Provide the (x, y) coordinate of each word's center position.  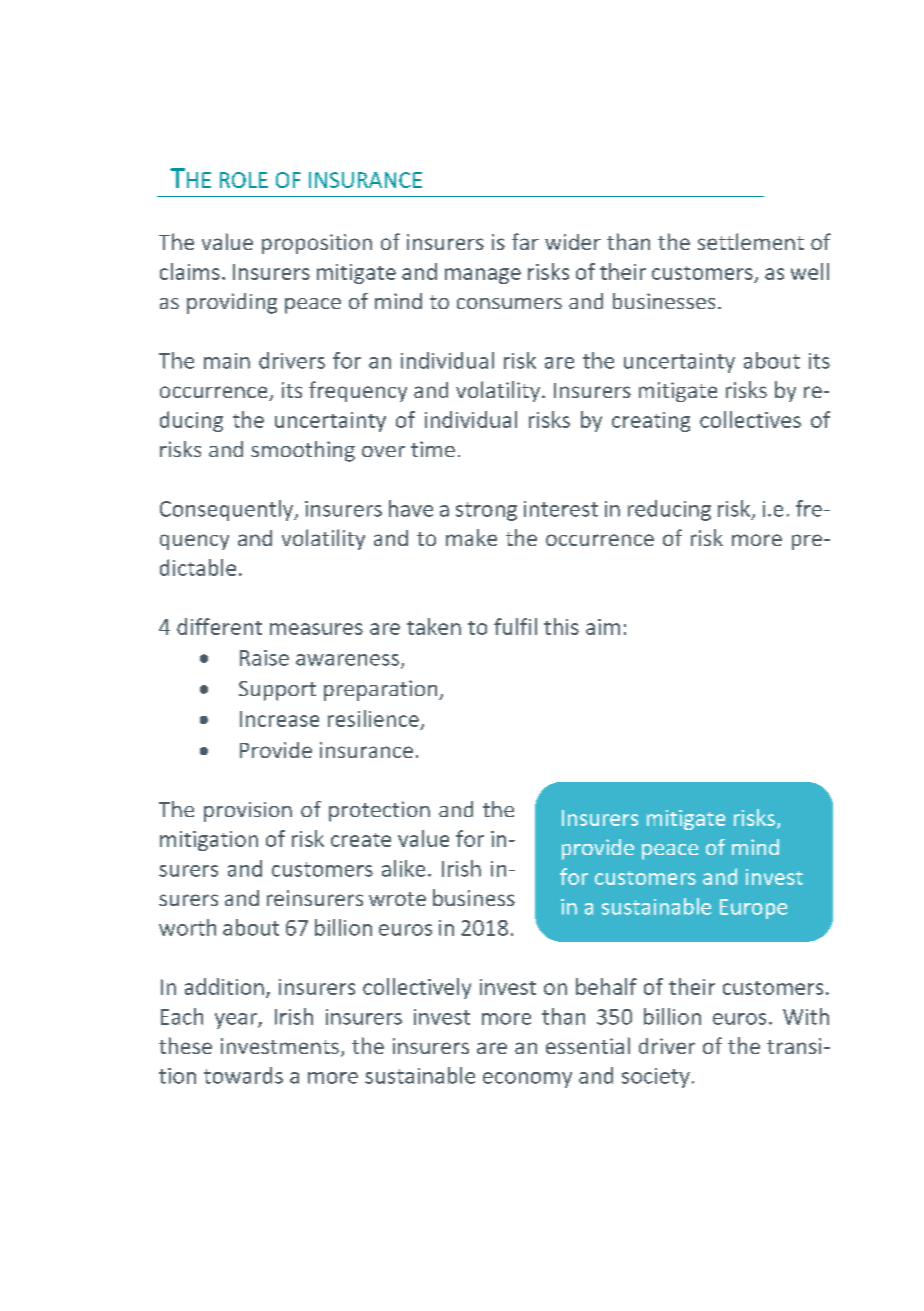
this (561, 626)
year (237, 1021)
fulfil (515, 626)
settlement (751, 241)
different (219, 626)
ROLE (244, 180)
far (525, 241)
